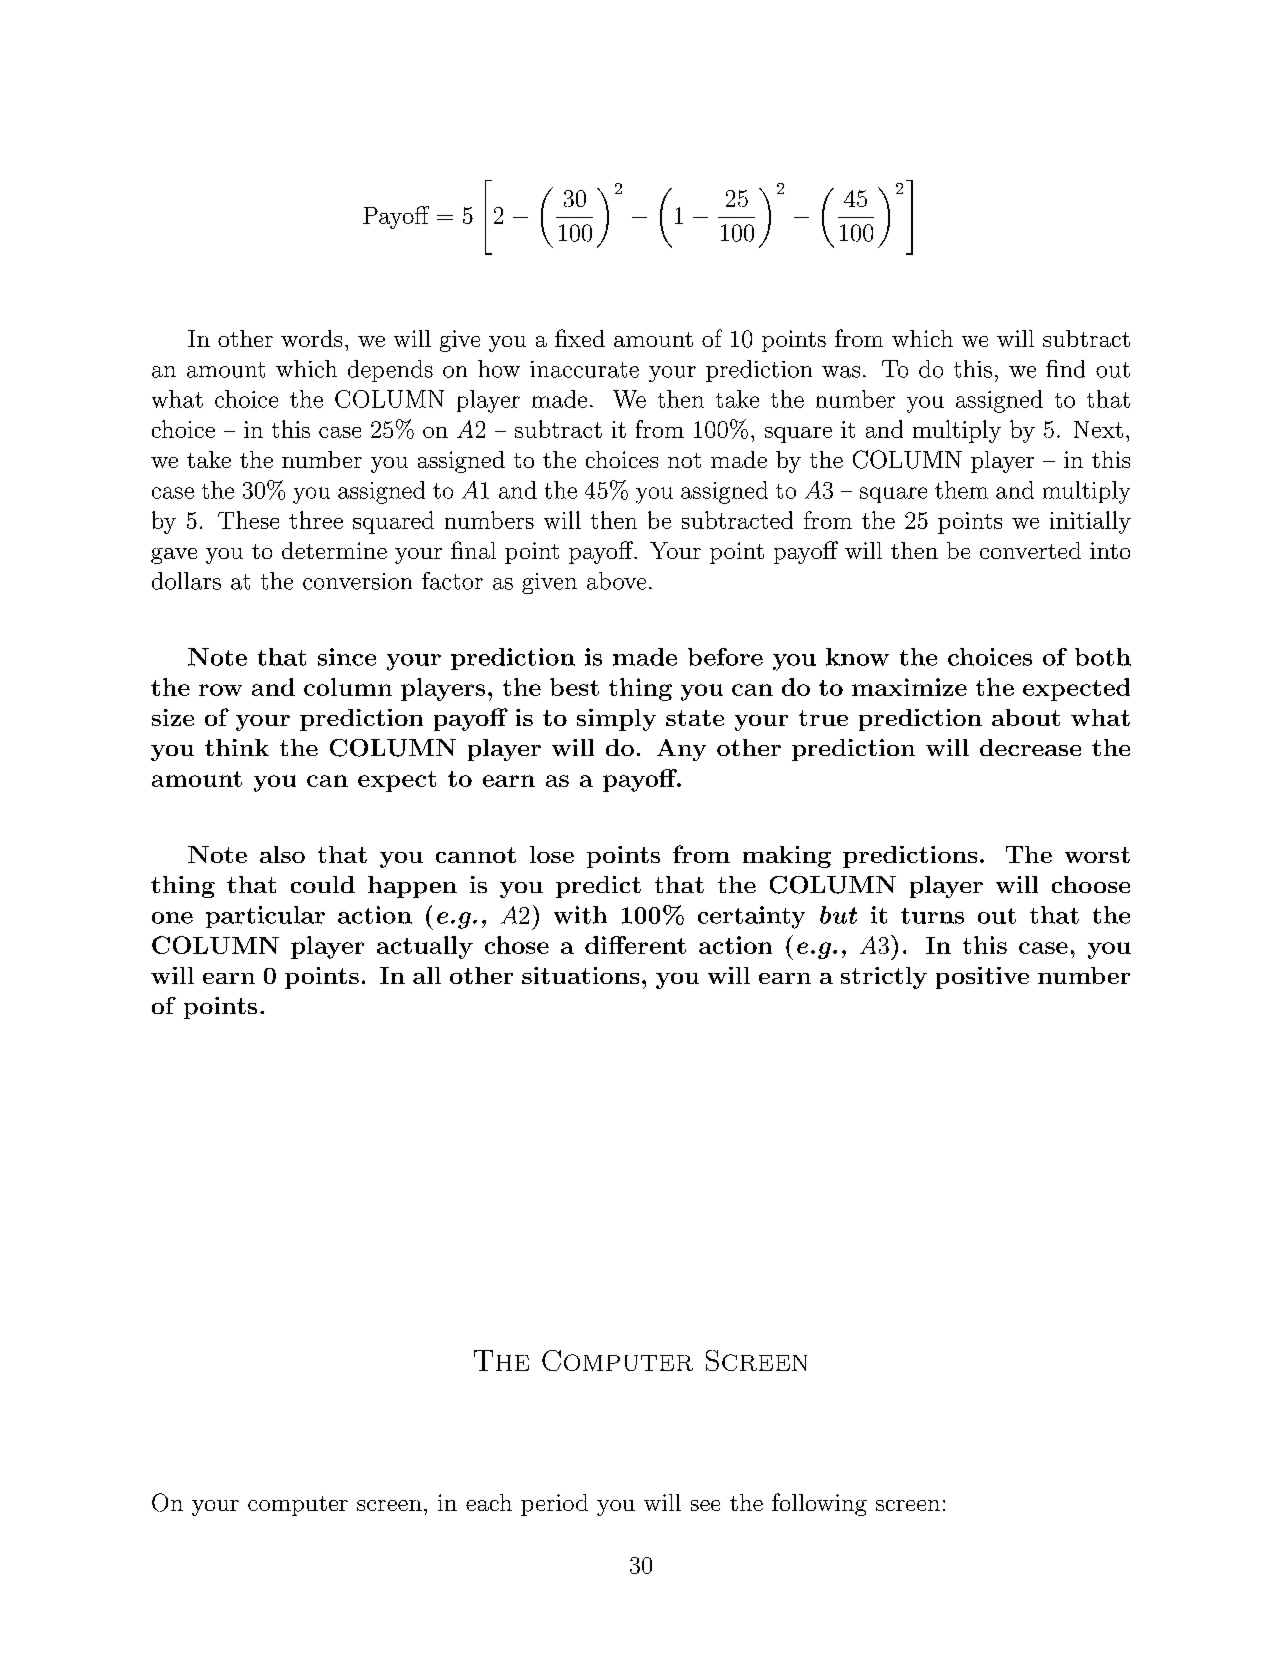 The height and width of the screenshot is (1660, 1282). What do you see at coordinates (265, 917) in the screenshot?
I see `particular` at bounding box center [265, 917].
